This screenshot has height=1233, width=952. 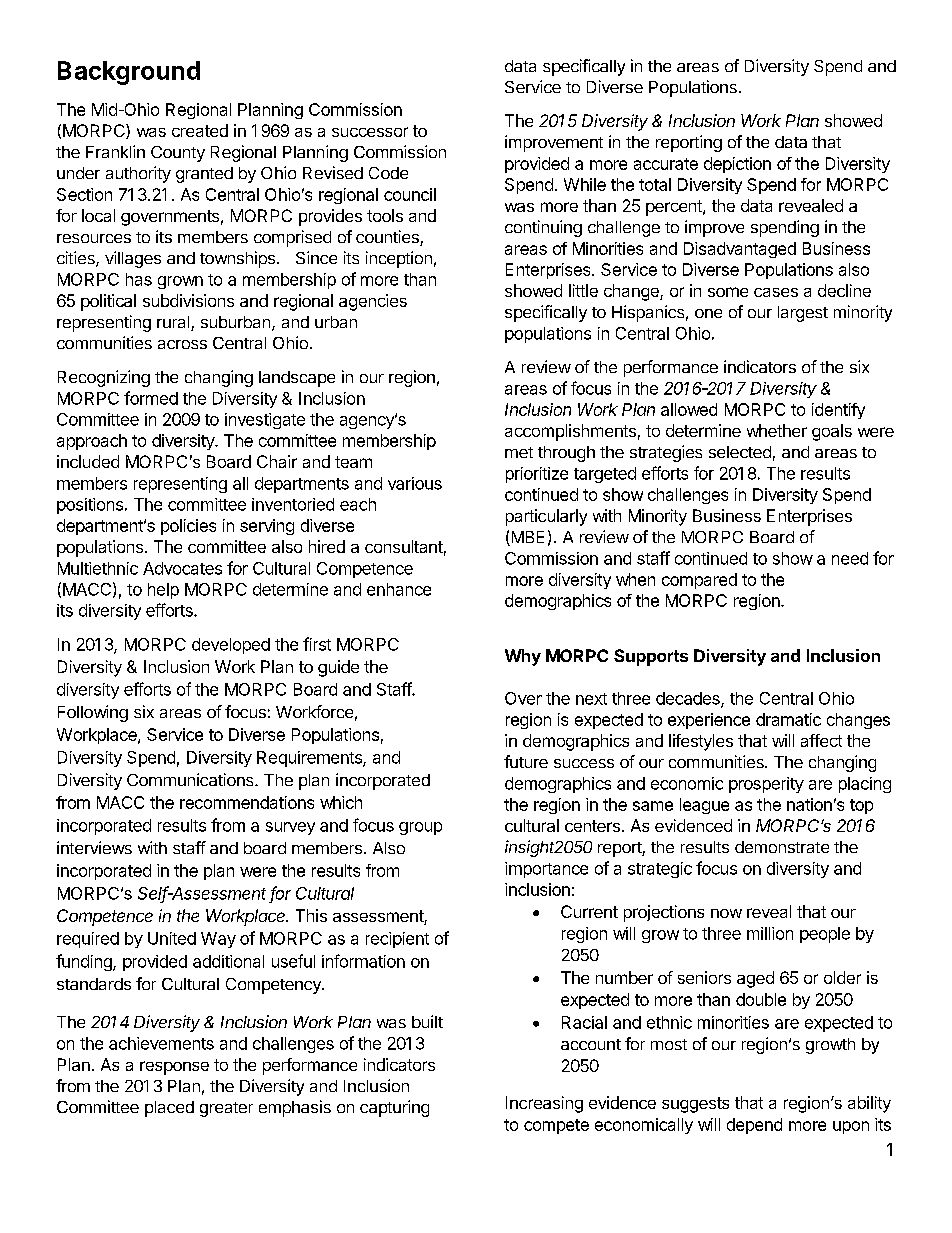 What do you see at coordinates (163, 591) in the screenshot?
I see `help` at bounding box center [163, 591].
